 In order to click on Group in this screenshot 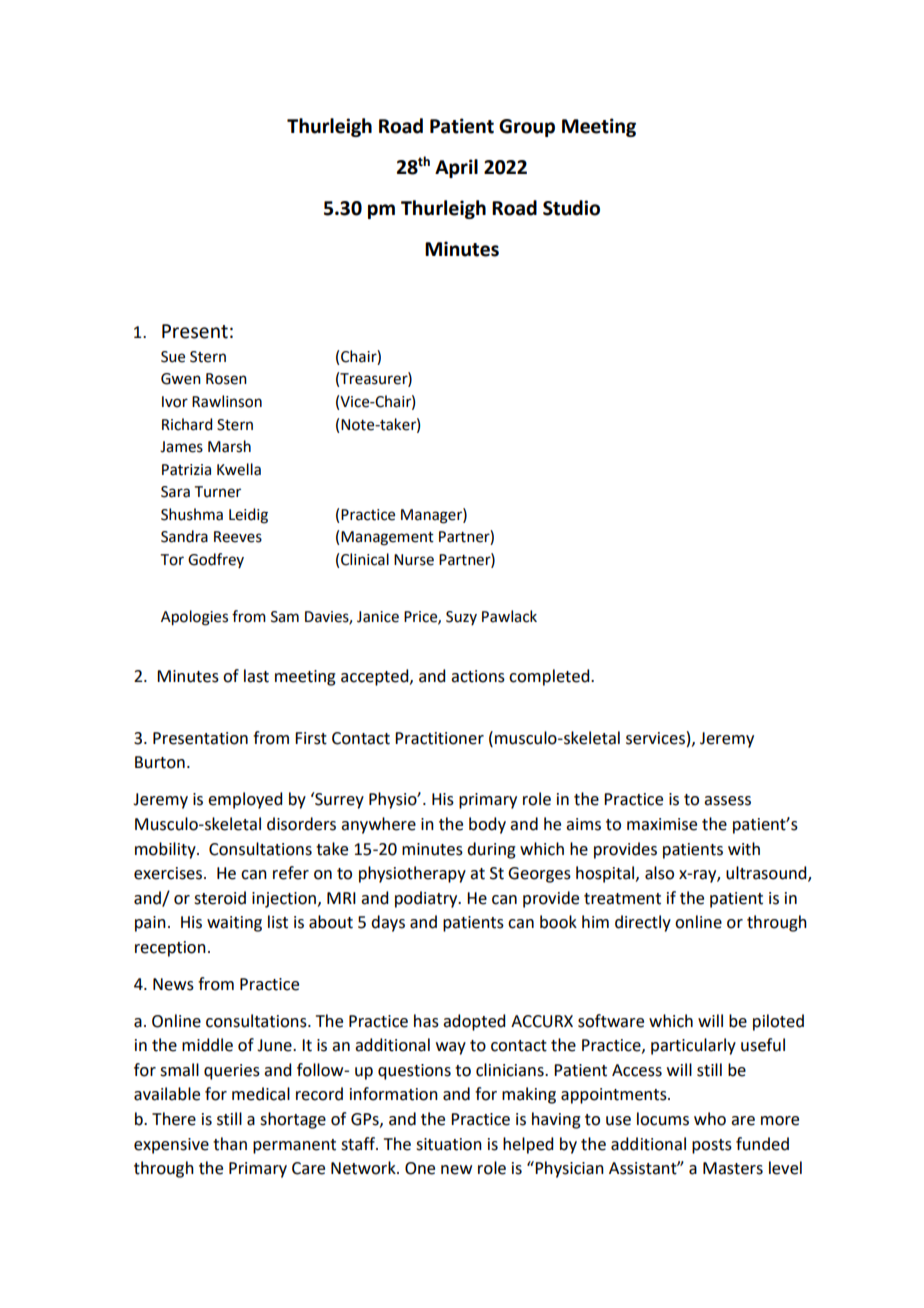, I will do `click(527, 128)`.
